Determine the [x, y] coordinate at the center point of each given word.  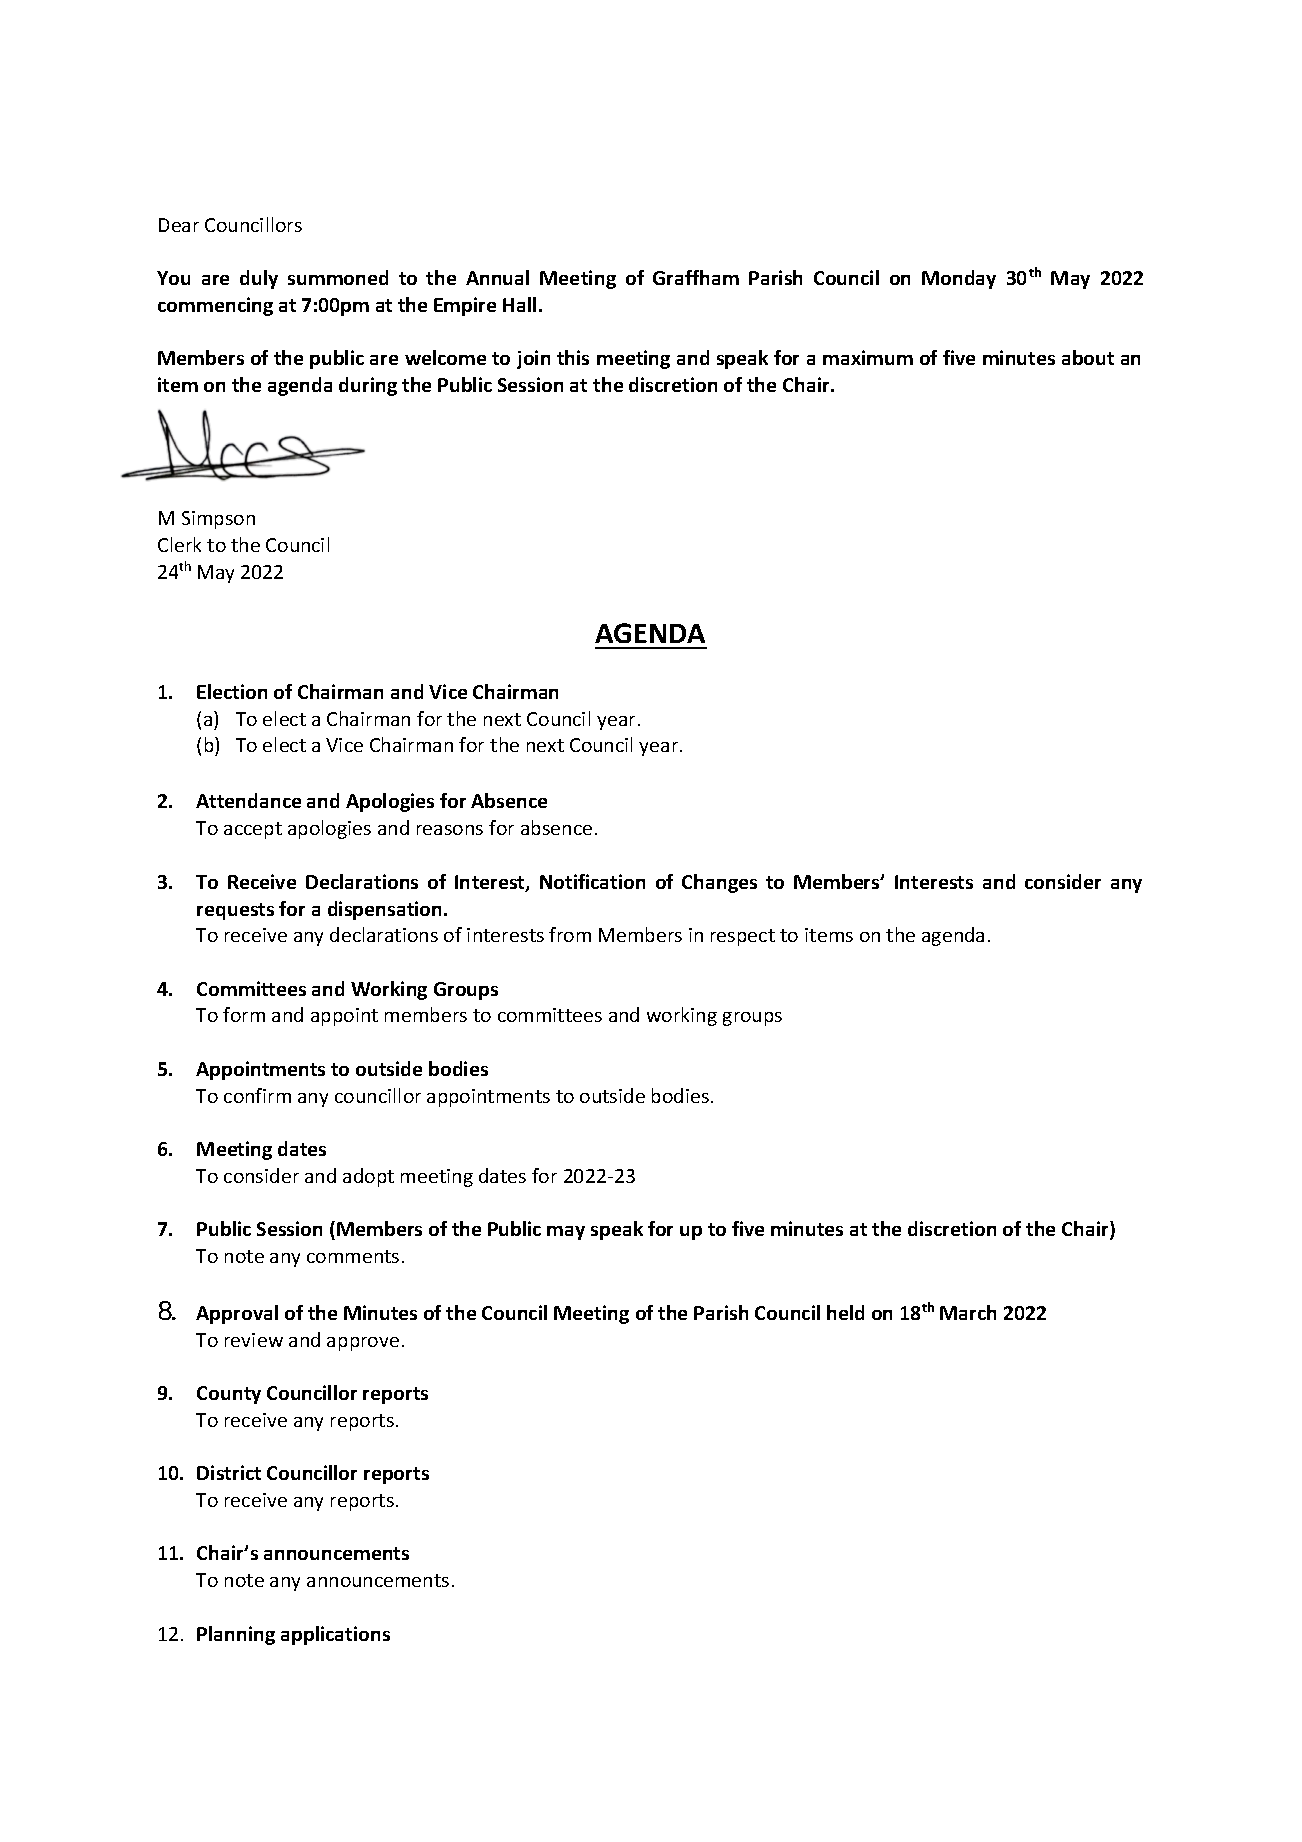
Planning [236, 1635]
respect [743, 937]
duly [259, 279]
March [968, 1312]
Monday [959, 279]
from [570, 934]
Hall [519, 304]
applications [335, 1635]
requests [235, 911]
